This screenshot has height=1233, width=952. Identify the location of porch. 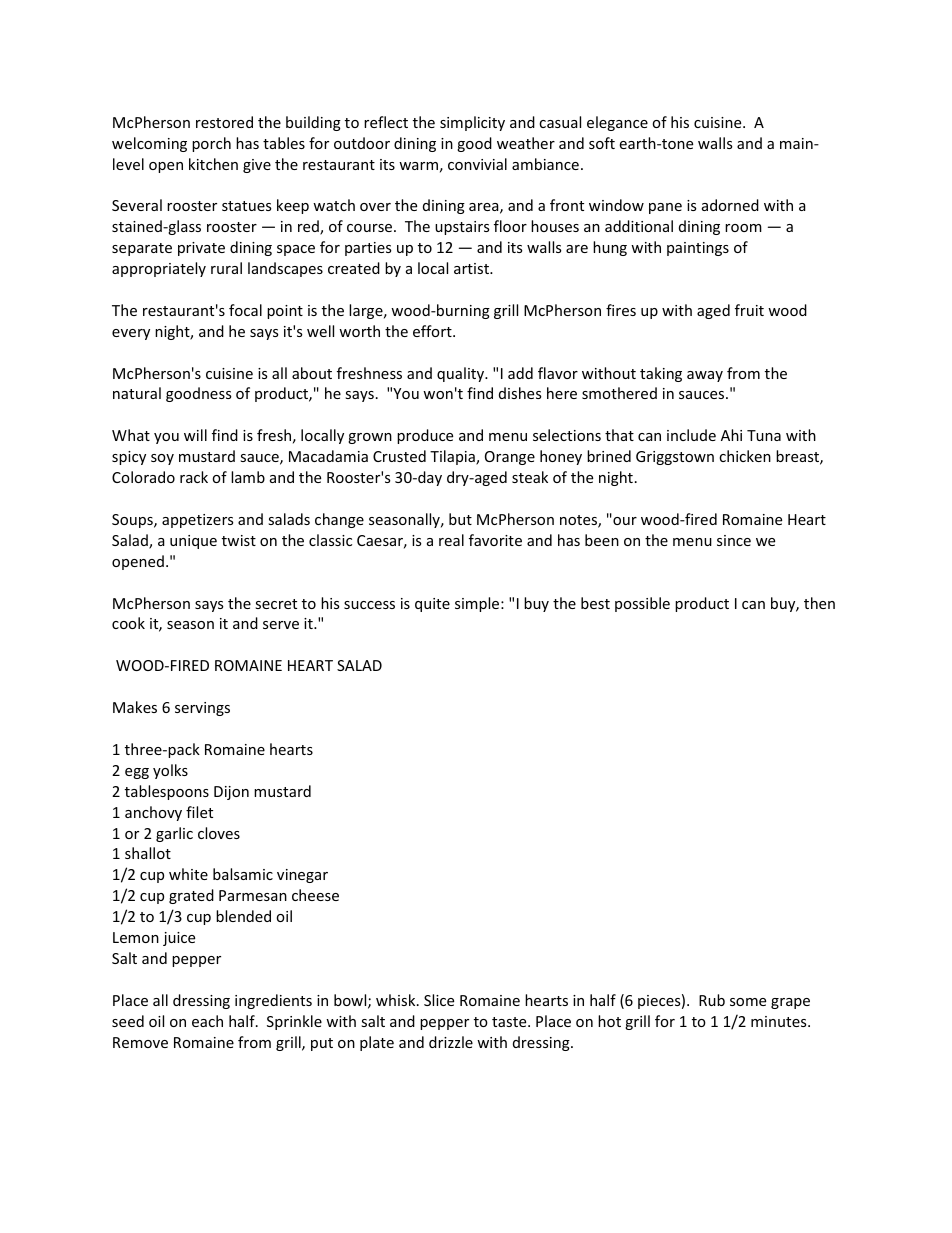
(211, 144).
